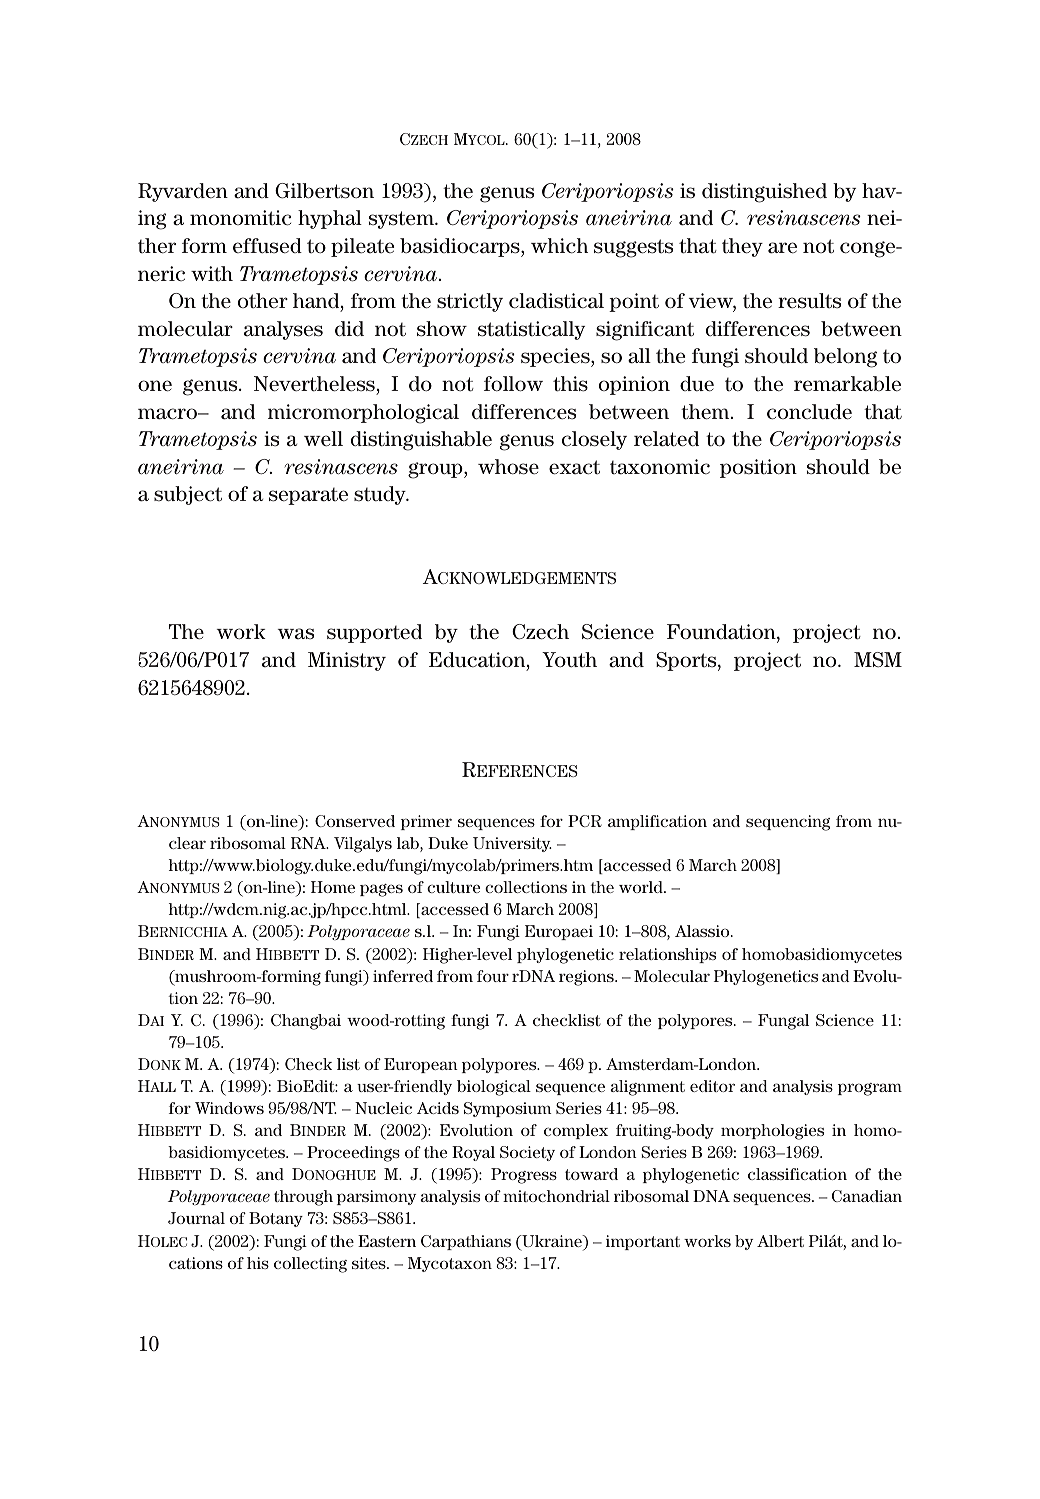 The width and height of the screenshot is (1040, 1499). What do you see at coordinates (276, 1219) in the screenshot?
I see `Botany` at bounding box center [276, 1219].
